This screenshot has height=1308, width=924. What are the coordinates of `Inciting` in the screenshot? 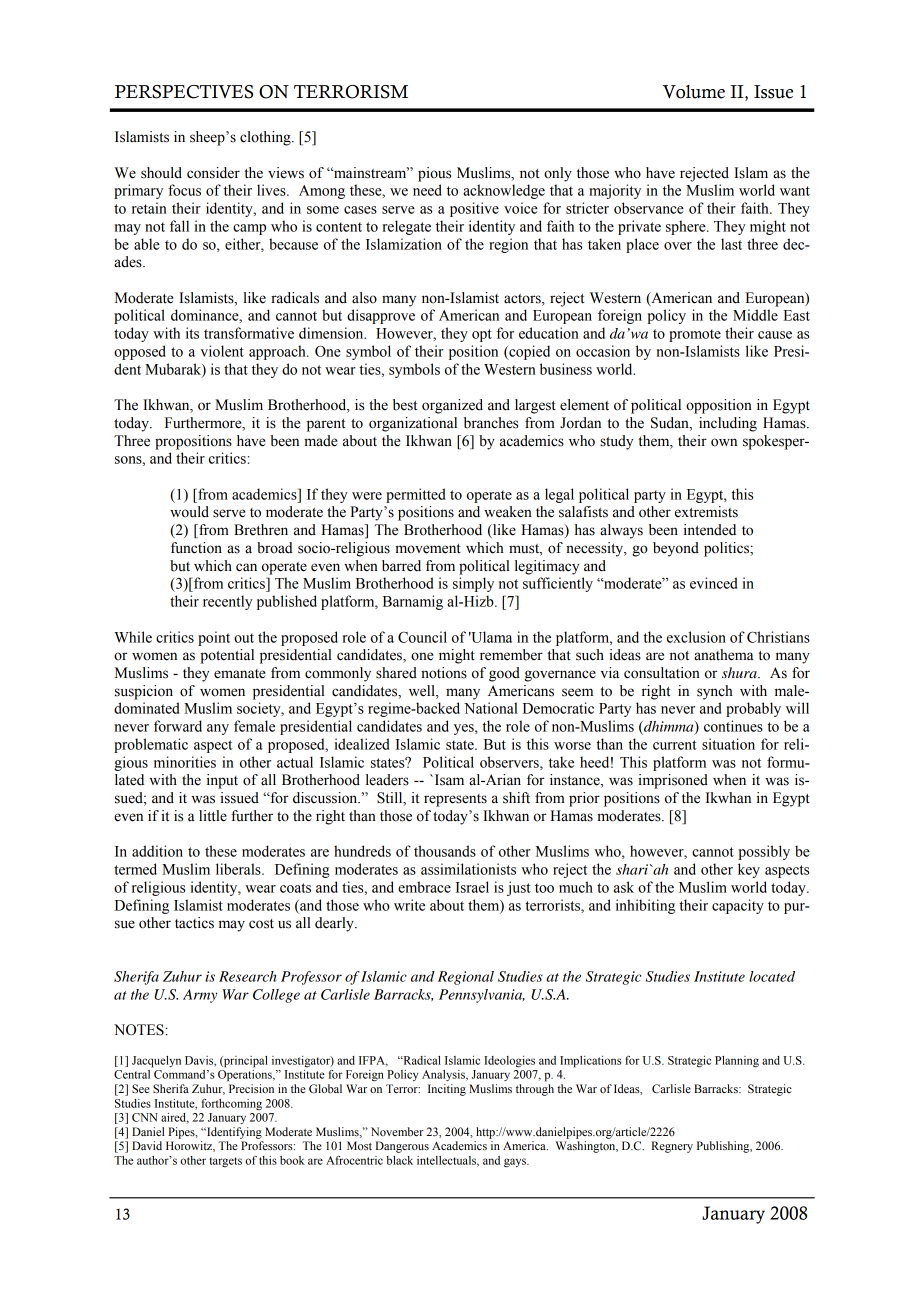 It's located at (447, 1090).
